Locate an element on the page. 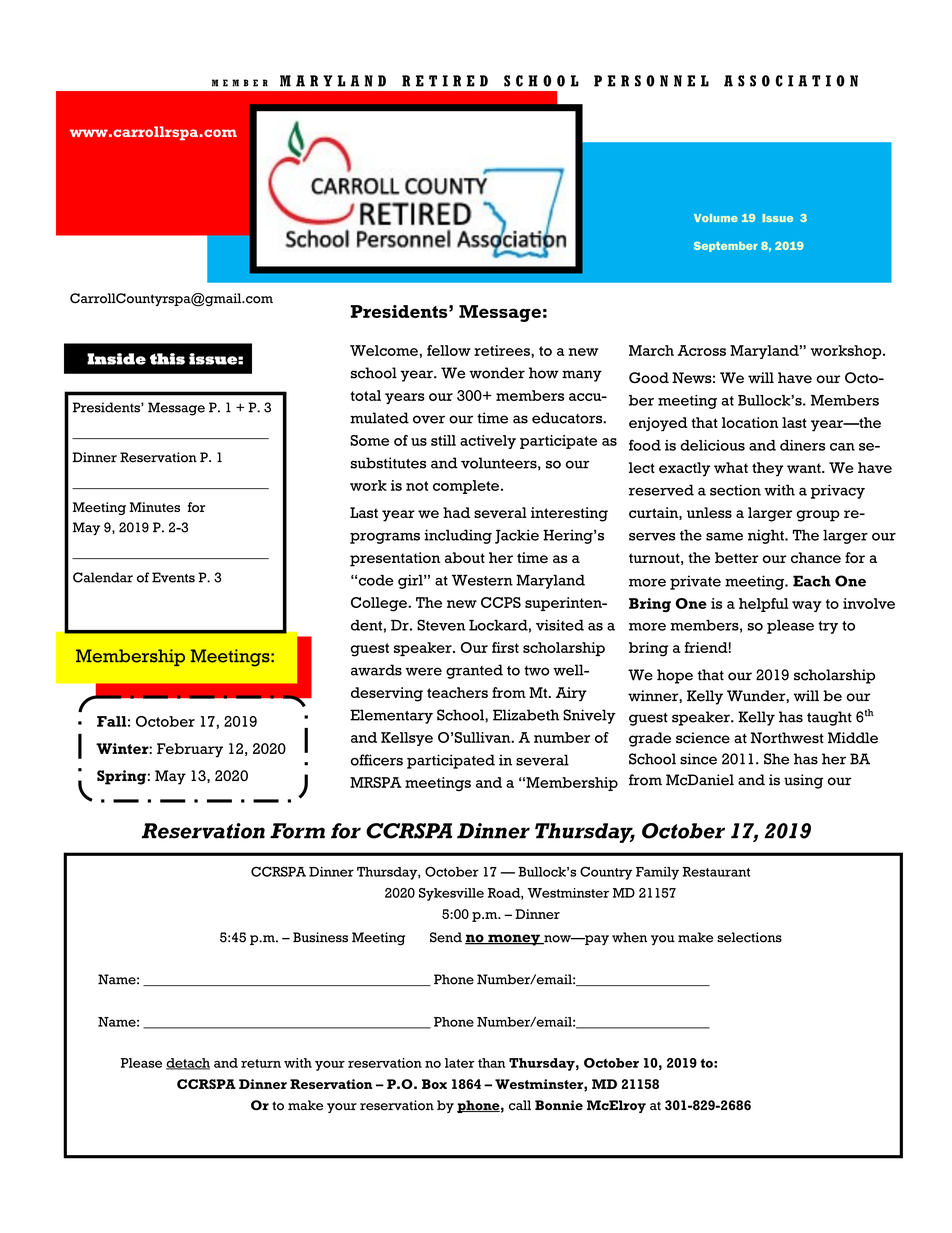 This document has width=952, height=1233. group is located at coordinates (818, 516).
